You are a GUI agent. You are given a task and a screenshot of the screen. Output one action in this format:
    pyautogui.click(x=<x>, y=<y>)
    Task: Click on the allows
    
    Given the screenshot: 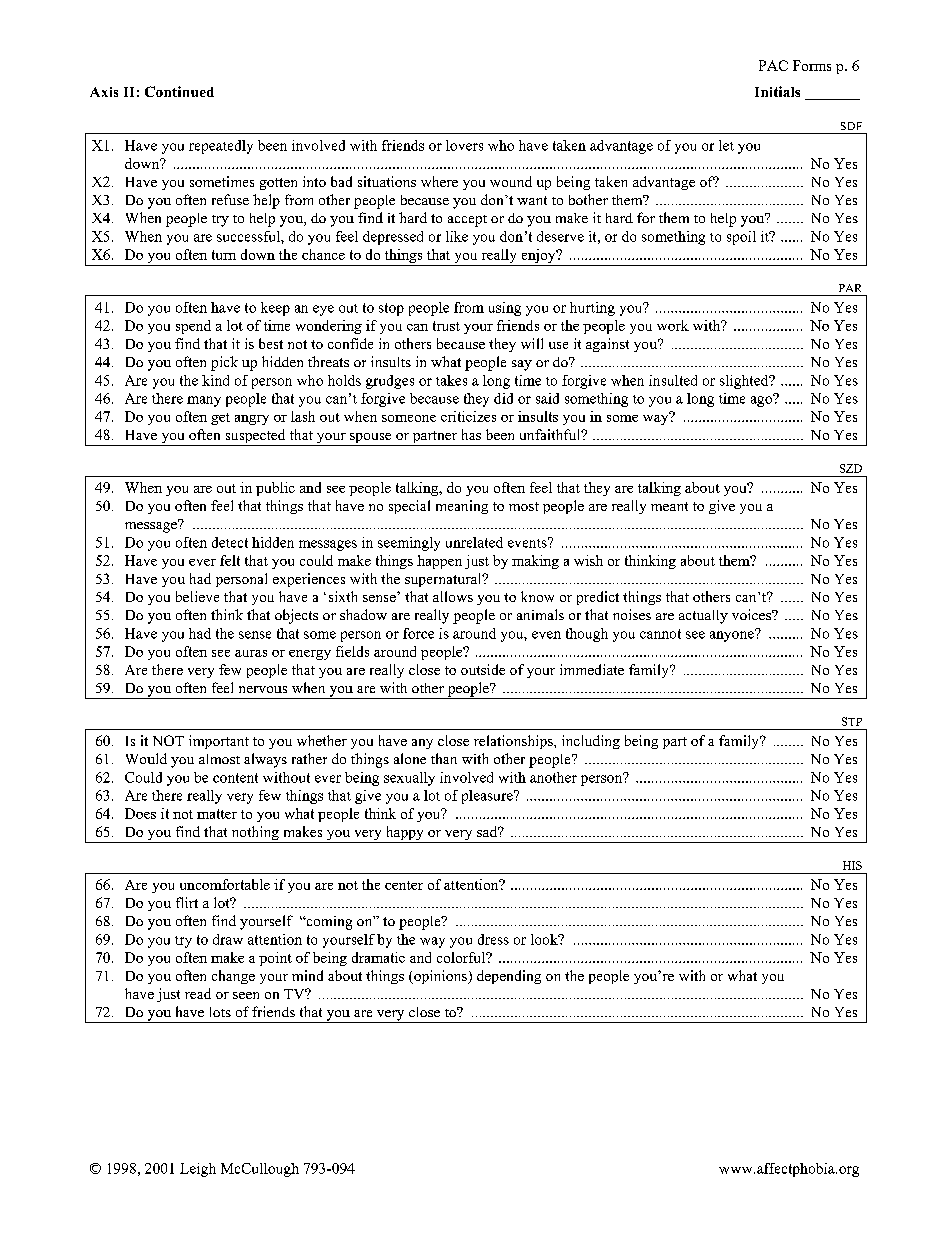 What is the action you would take?
    pyautogui.click(x=453, y=596)
